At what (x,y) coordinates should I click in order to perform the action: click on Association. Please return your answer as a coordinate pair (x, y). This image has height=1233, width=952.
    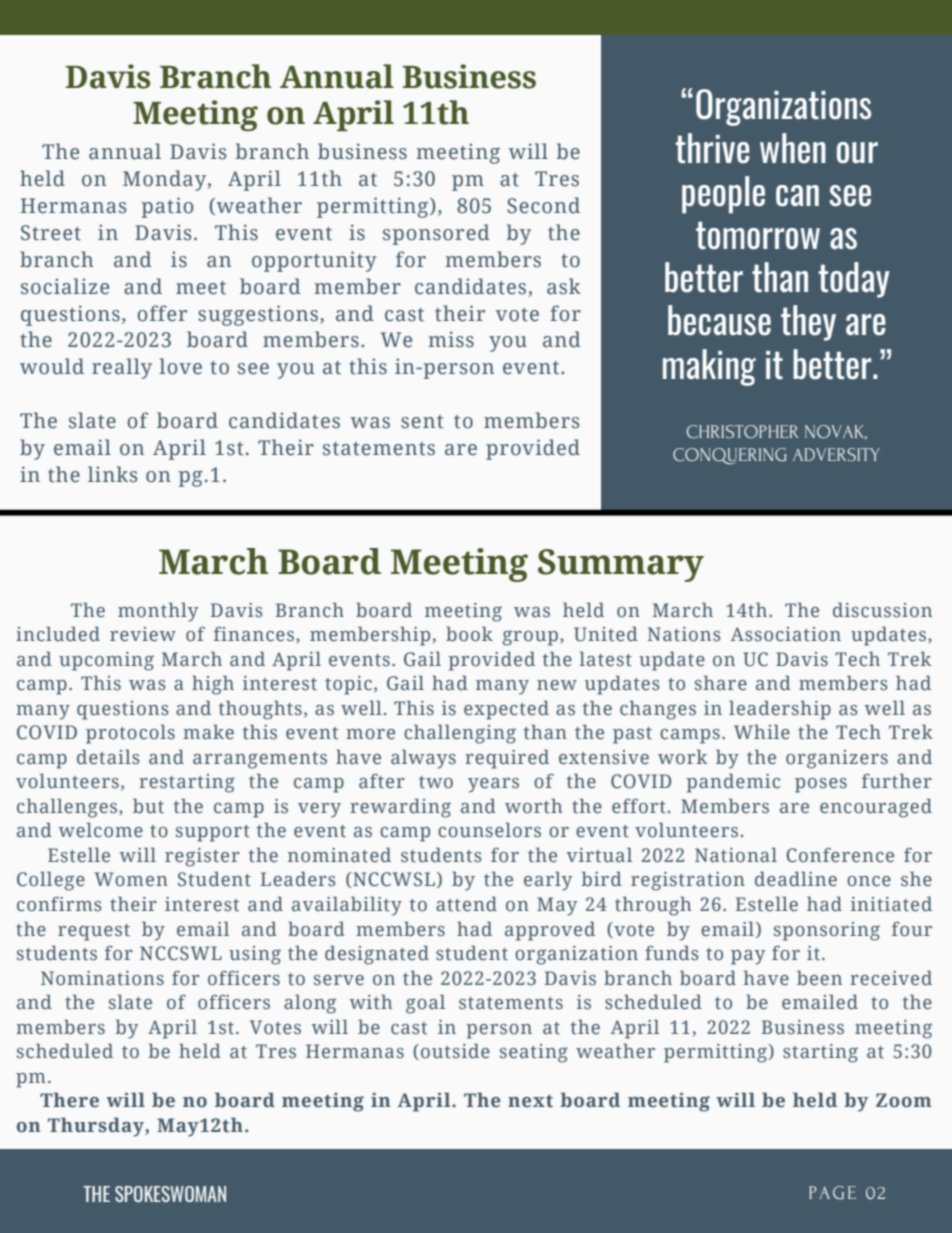
    Looking at the image, I should click on (785, 634).
